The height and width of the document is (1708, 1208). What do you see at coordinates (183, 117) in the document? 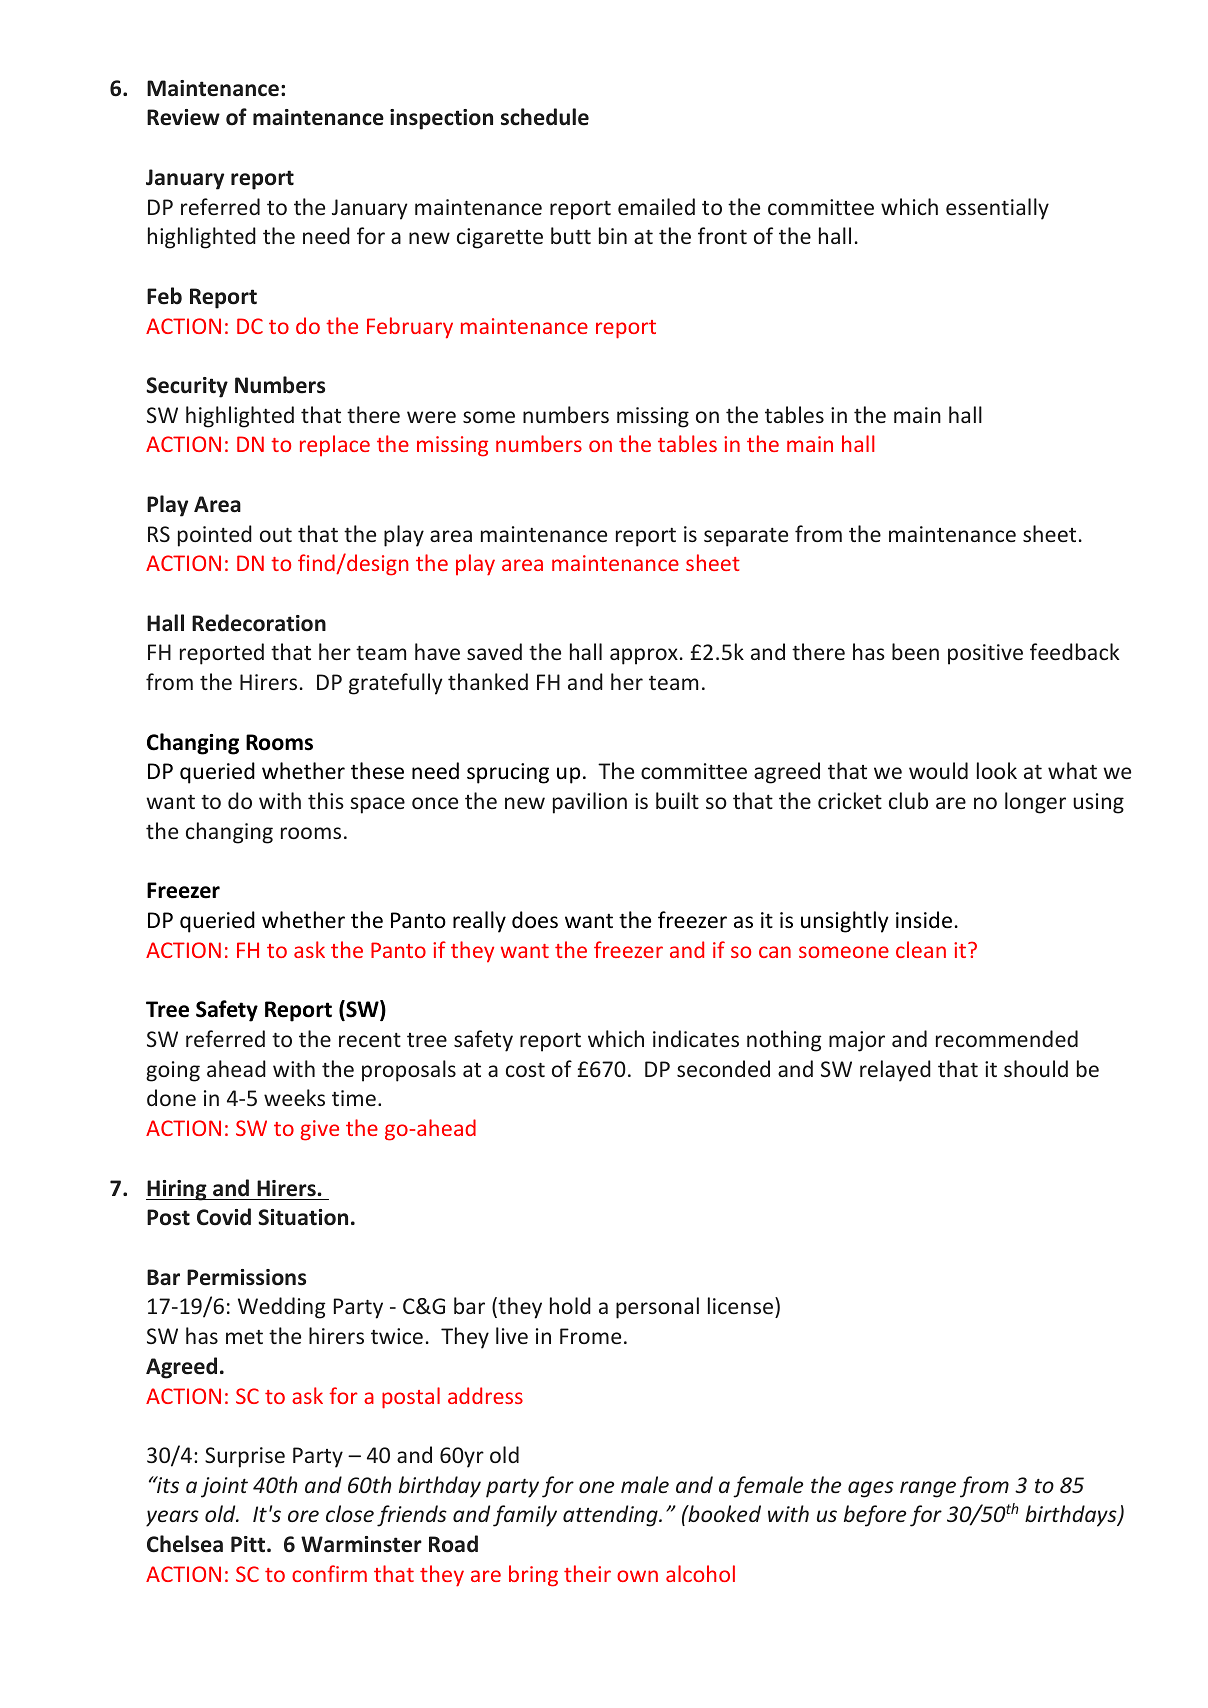
I see `Review` at bounding box center [183, 117].
